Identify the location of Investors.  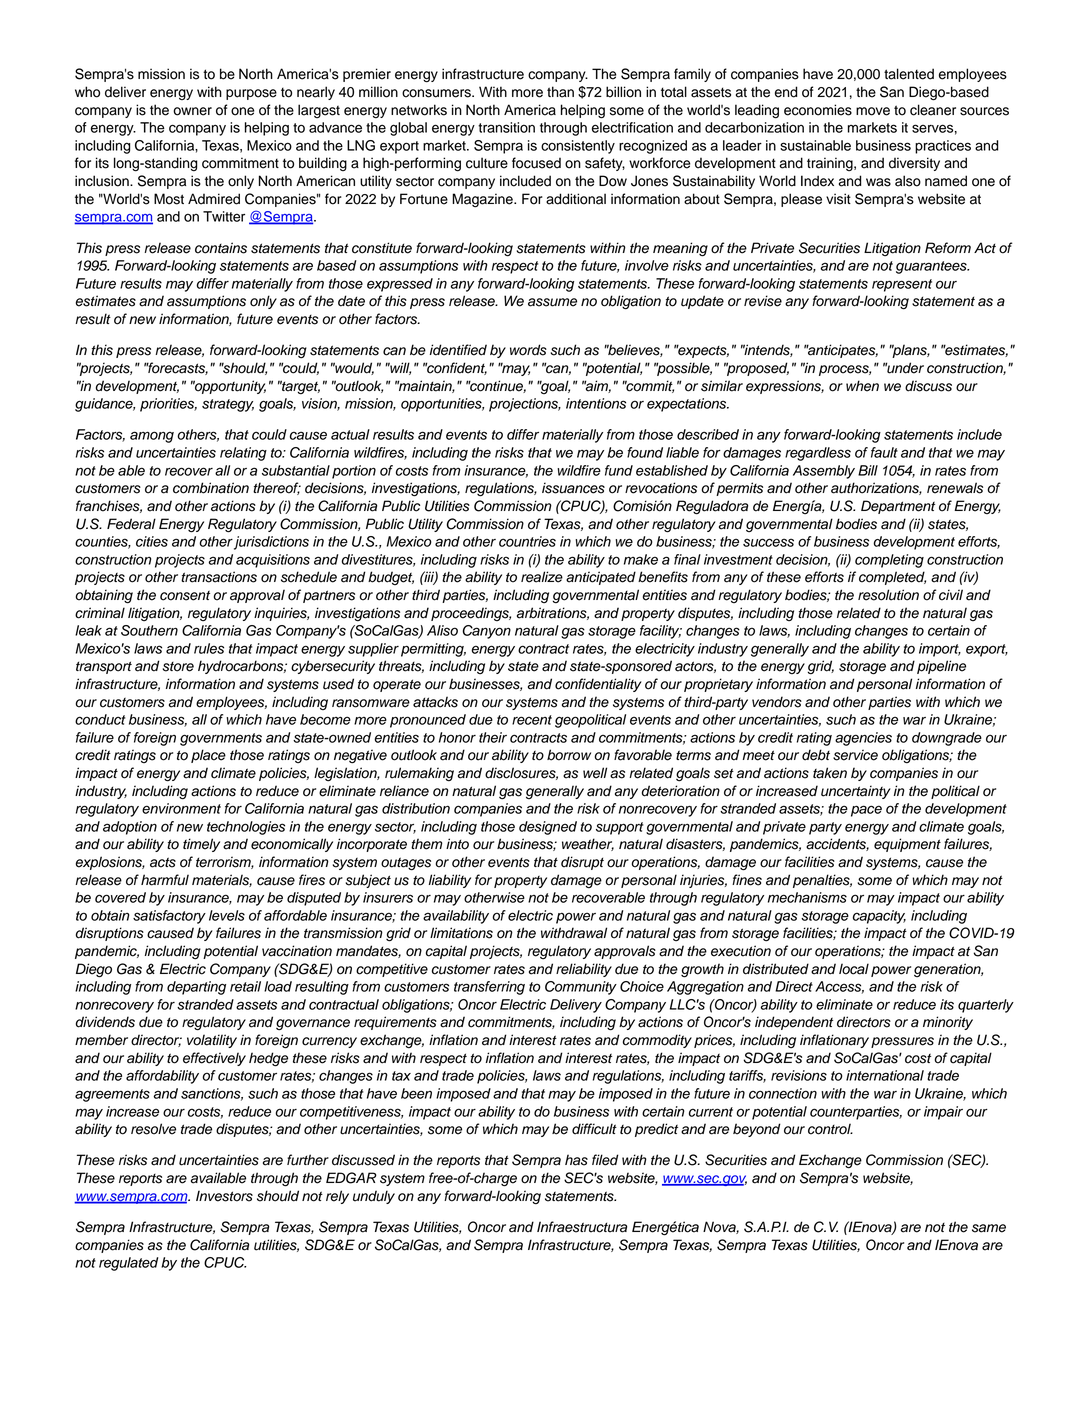
(224, 1196).
